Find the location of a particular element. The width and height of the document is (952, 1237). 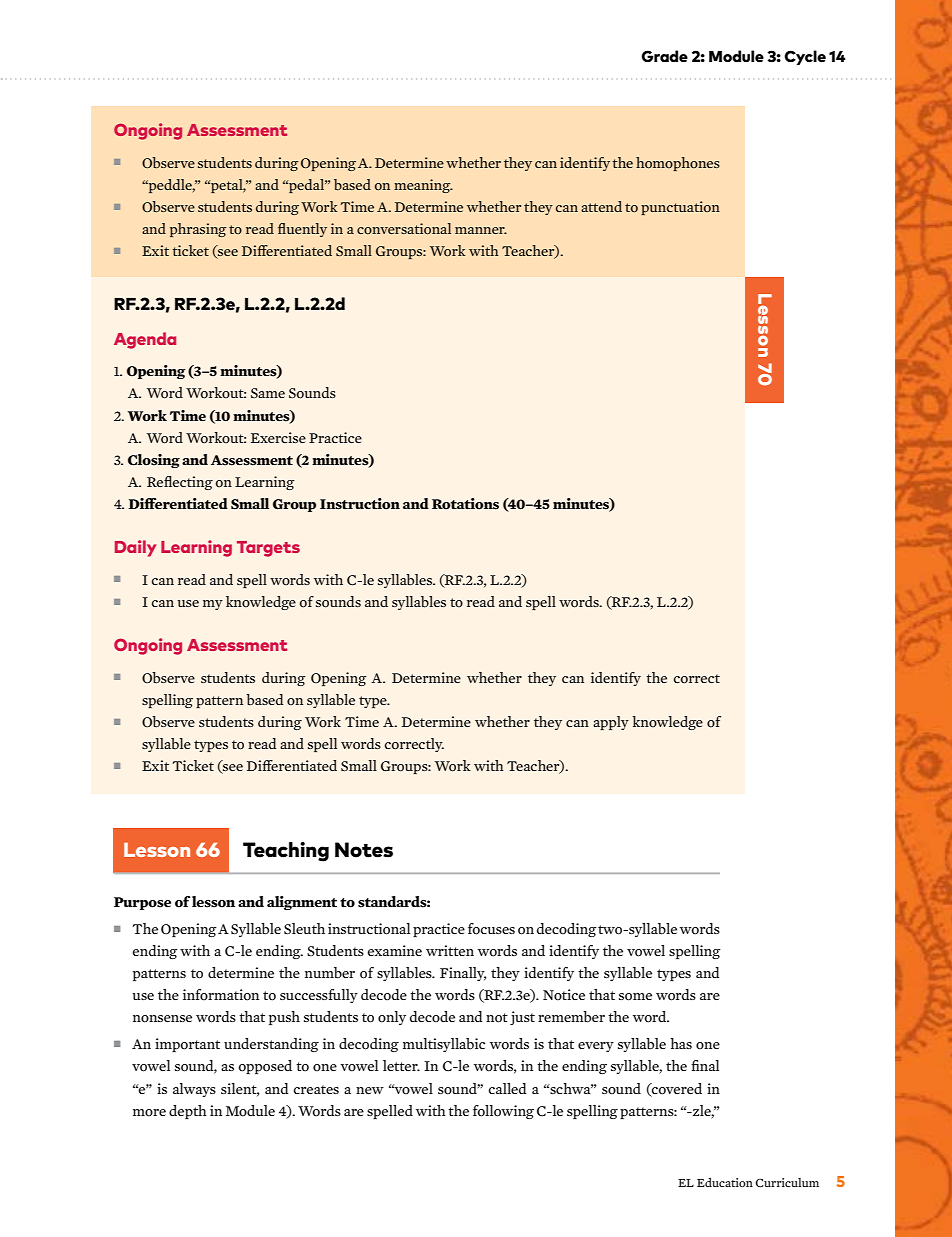

punctuation is located at coordinates (680, 208).
